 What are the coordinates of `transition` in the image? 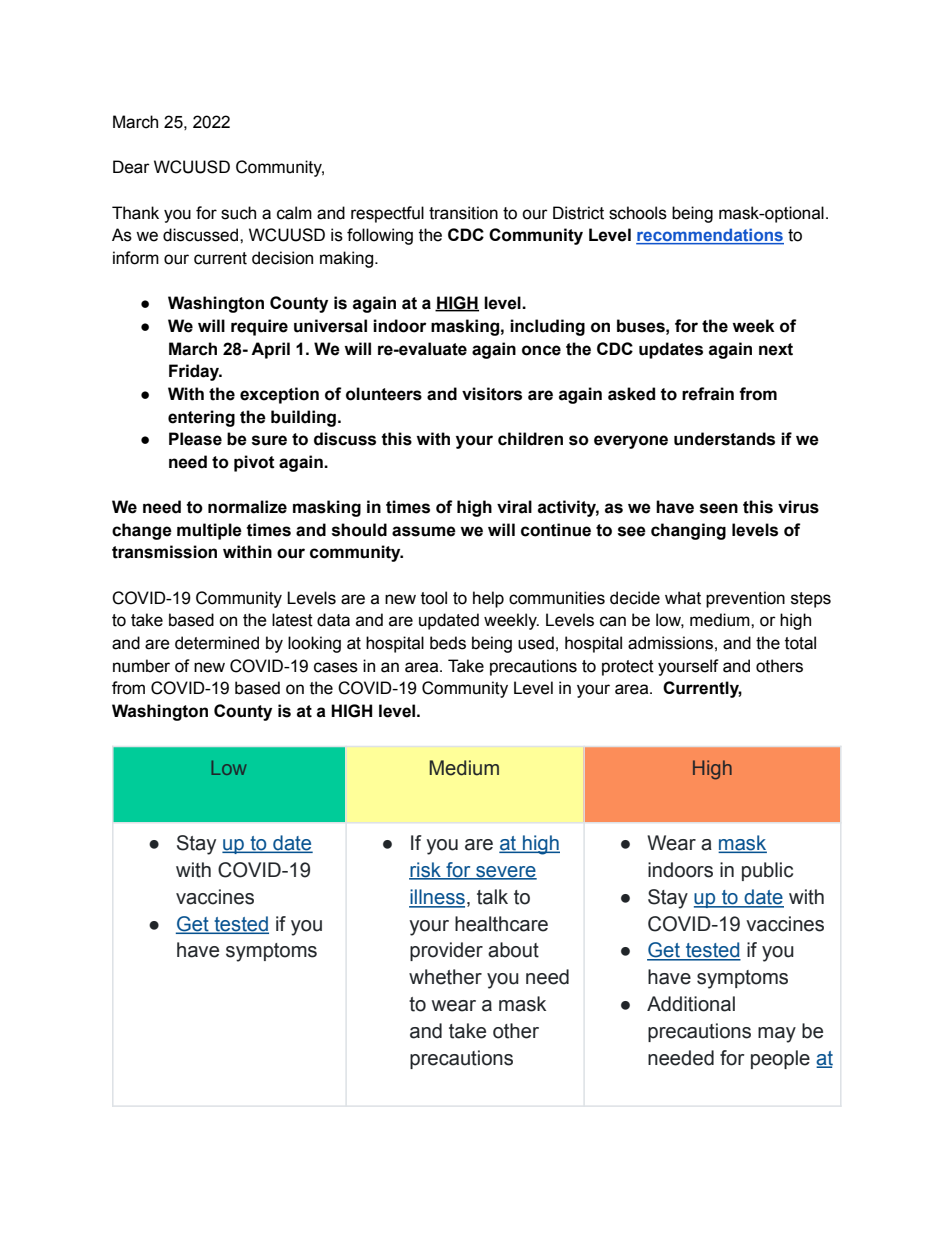 It's located at (463, 213).
